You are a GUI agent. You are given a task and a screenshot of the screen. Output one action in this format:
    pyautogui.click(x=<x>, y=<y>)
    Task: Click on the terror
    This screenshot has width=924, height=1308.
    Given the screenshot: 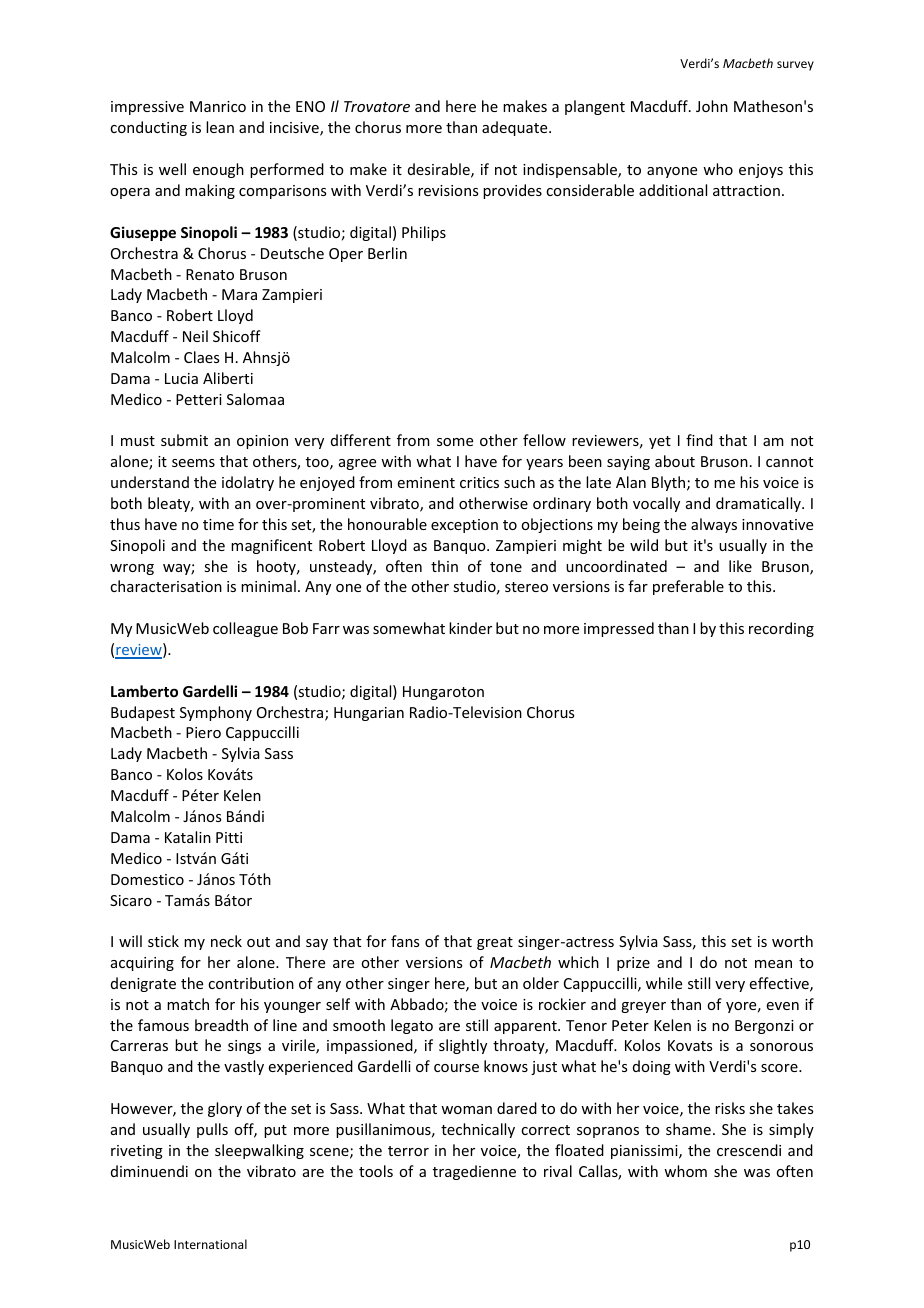 What is the action you would take?
    pyautogui.click(x=408, y=1151)
